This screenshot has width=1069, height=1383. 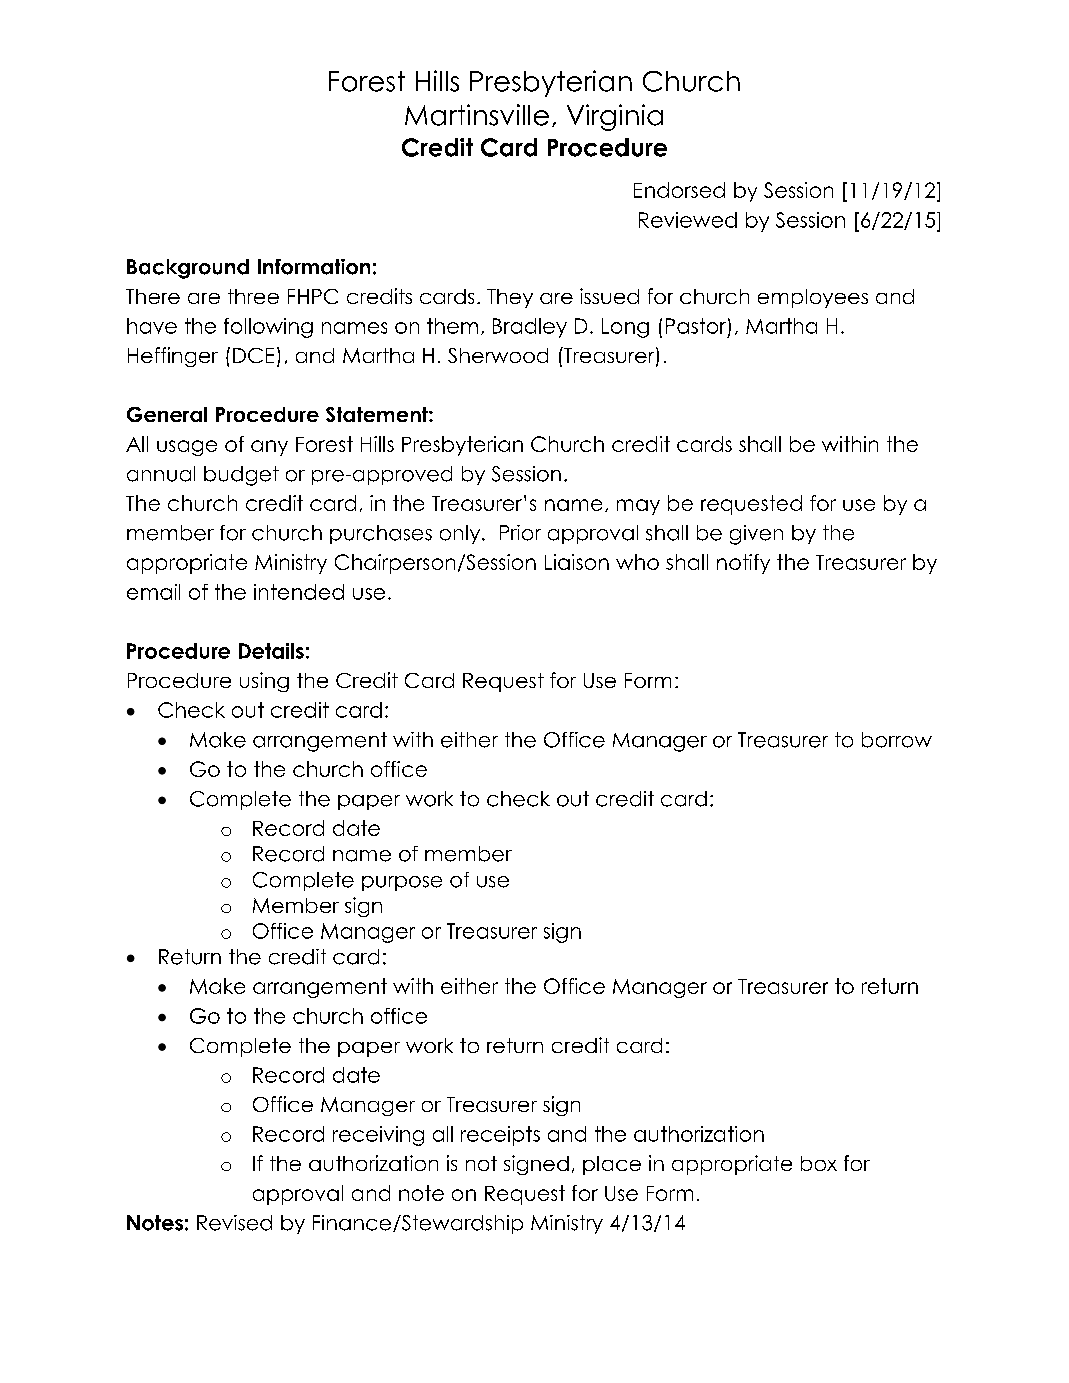 I want to click on purpose, so click(x=402, y=883).
